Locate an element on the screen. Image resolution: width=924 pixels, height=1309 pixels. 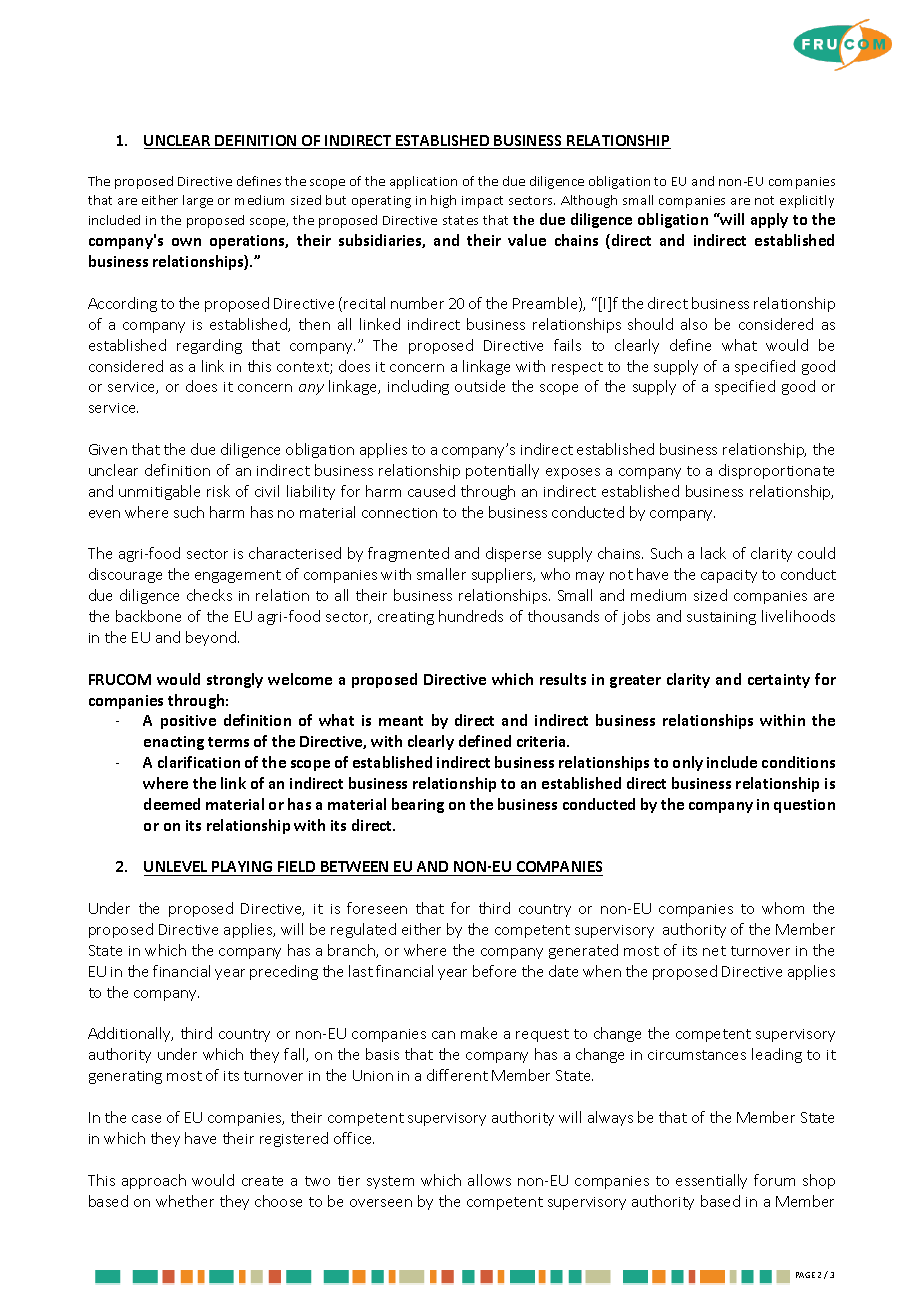
whether is located at coordinates (185, 1201).
